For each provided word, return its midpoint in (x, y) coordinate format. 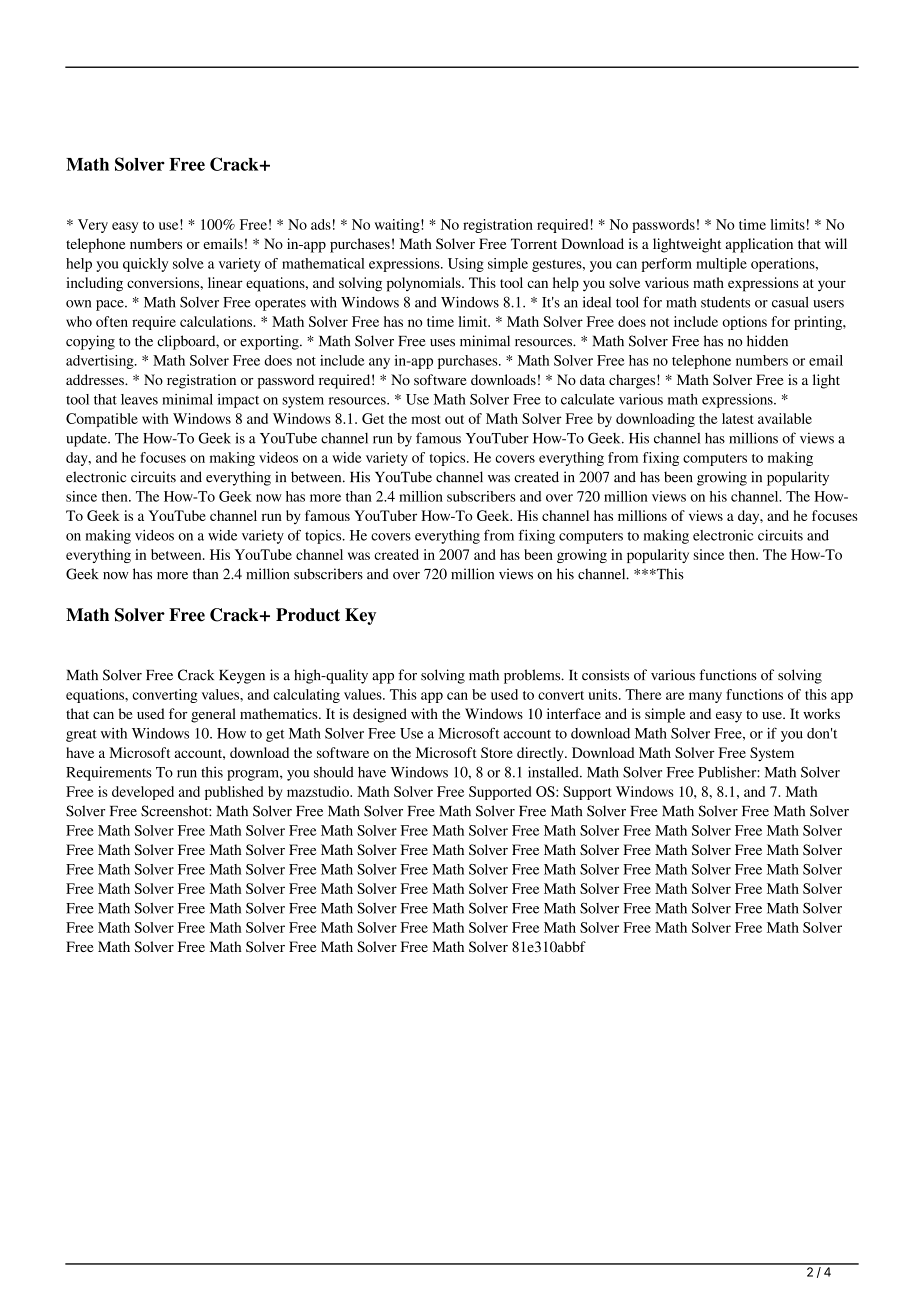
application (759, 245)
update (87, 439)
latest (737, 418)
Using (466, 265)
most (426, 419)
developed (143, 793)
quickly (145, 265)
